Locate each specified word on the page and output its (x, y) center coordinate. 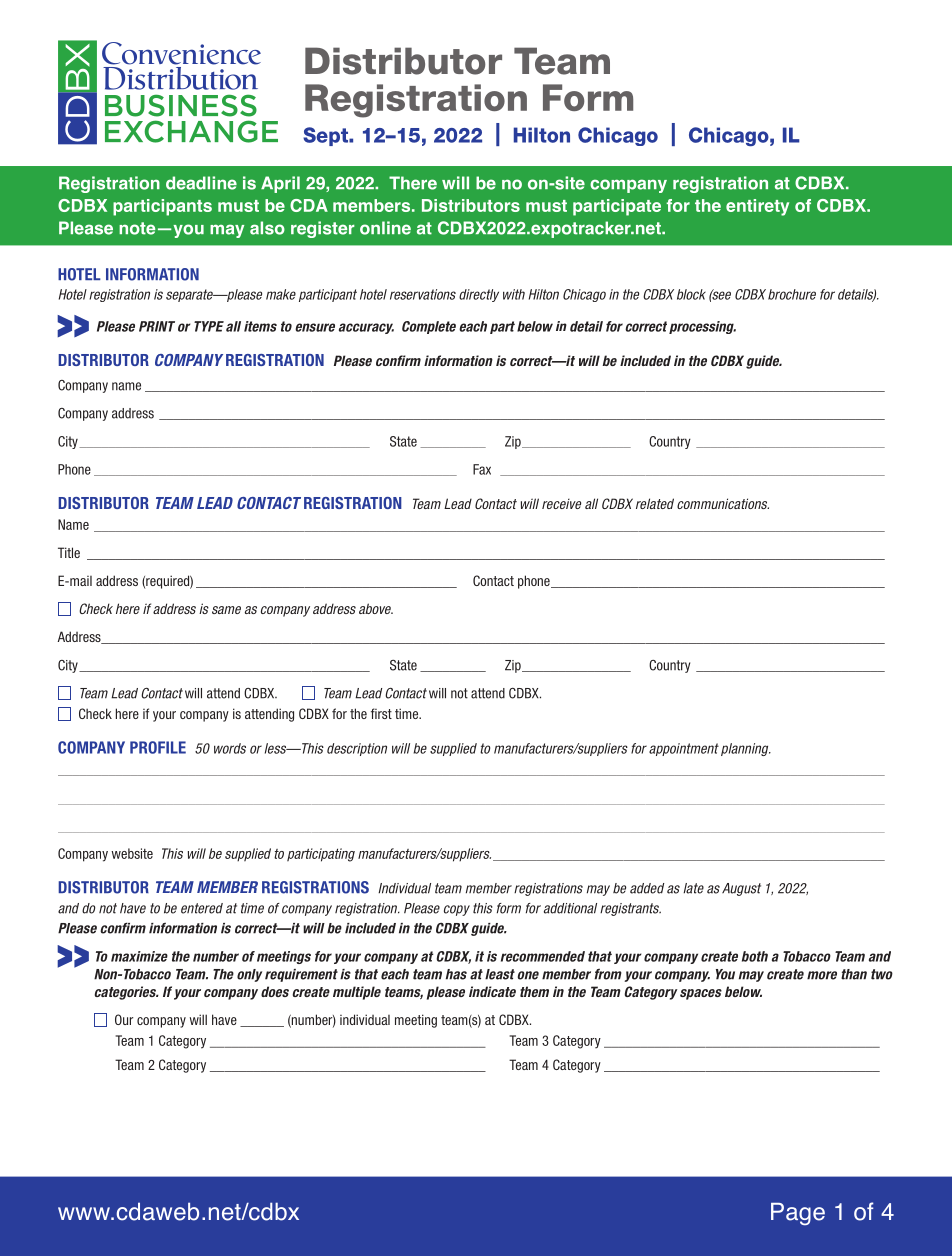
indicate (492, 991)
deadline (201, 183)
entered (202, 908)
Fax (482, 469)
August (741, 889)
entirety (757, 207)
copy (457, 910)
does (275, 991)
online (385, 228)
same (226, 610)
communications (723, 503)
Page (798, 1214)
